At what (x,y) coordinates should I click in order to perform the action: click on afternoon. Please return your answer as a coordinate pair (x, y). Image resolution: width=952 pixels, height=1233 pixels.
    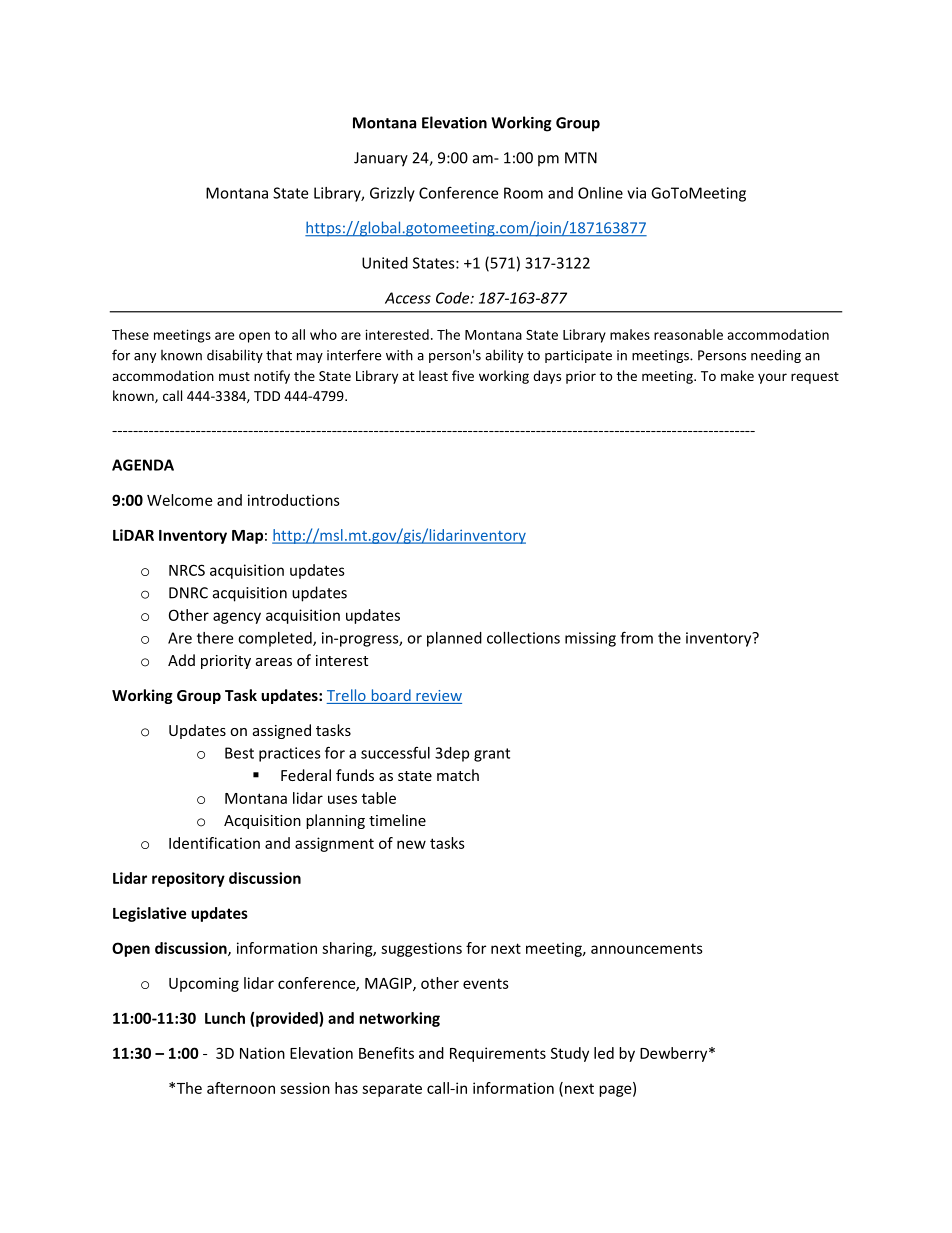
    Looking at the image, I should click on (241, 1088).
